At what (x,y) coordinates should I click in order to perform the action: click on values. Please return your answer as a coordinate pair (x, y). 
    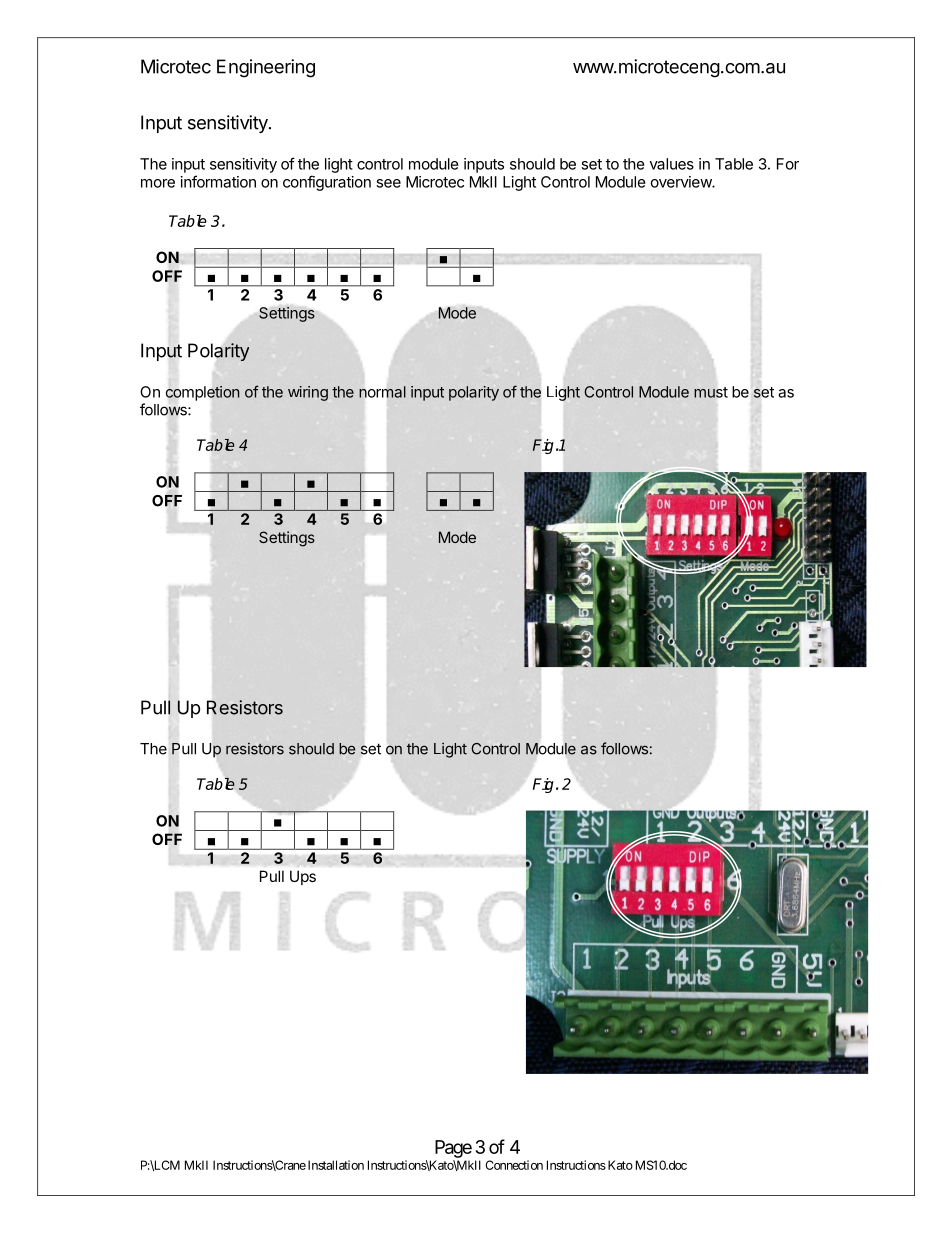
    Looking at the image, I should click on (672, 164).
